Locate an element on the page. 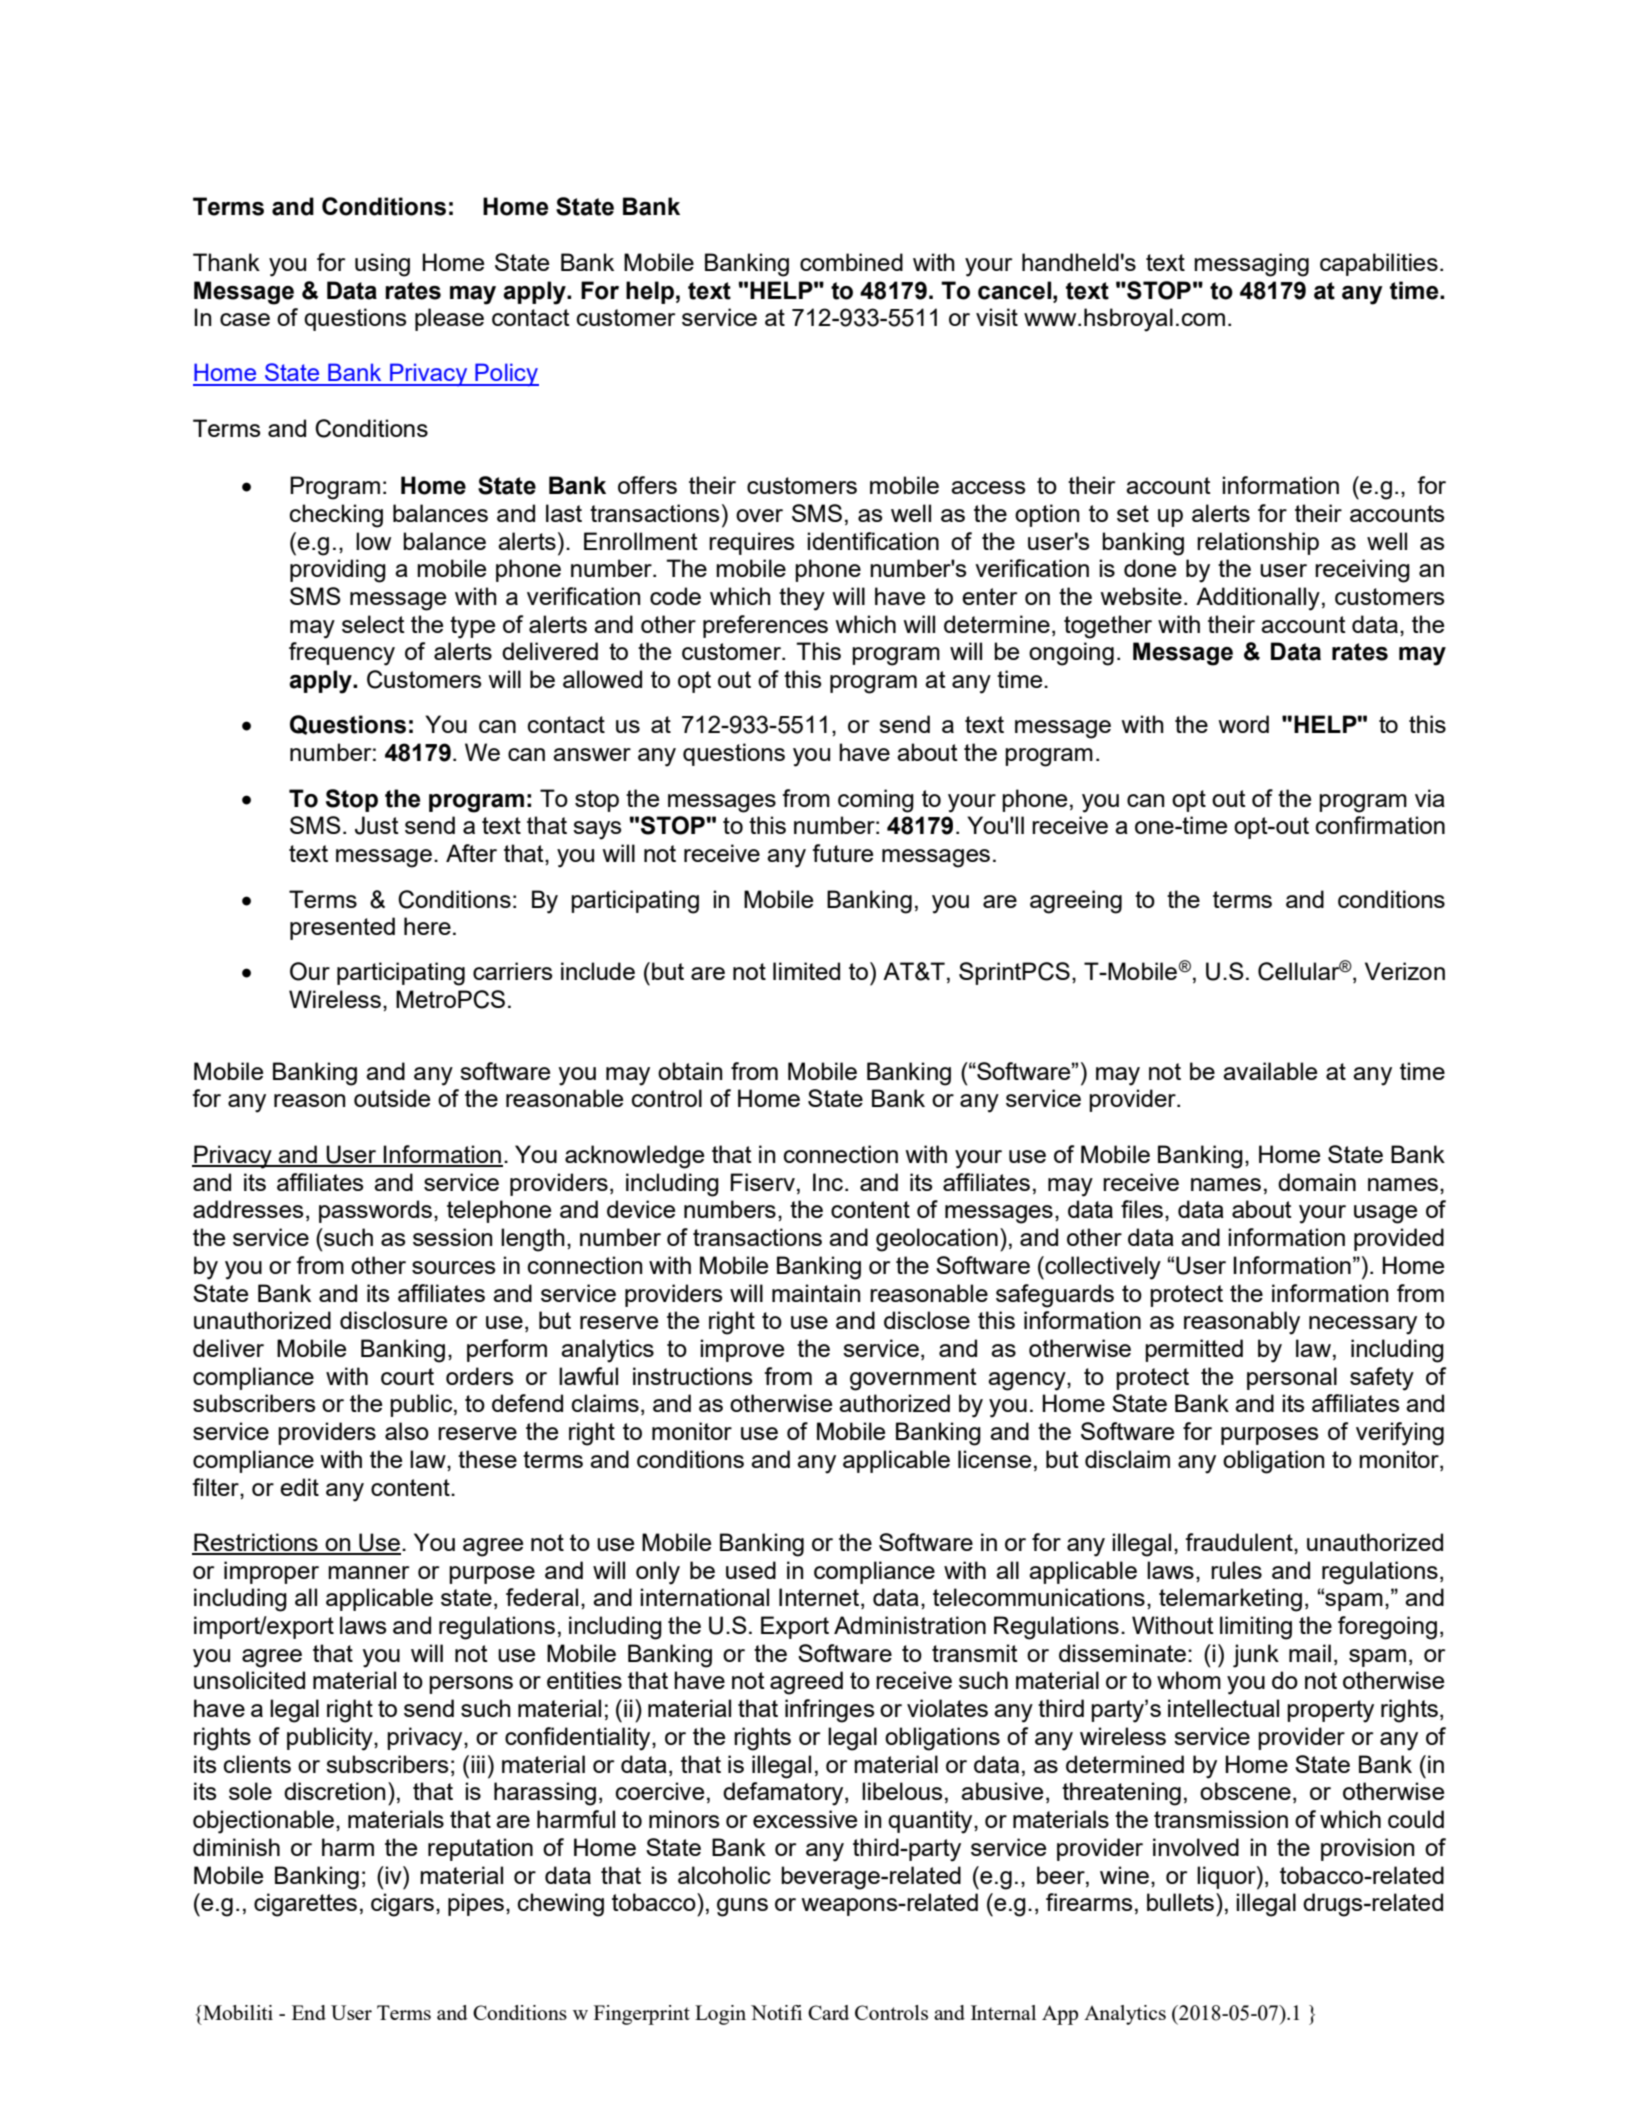  messaging is located at coordinates (1251, 265).
